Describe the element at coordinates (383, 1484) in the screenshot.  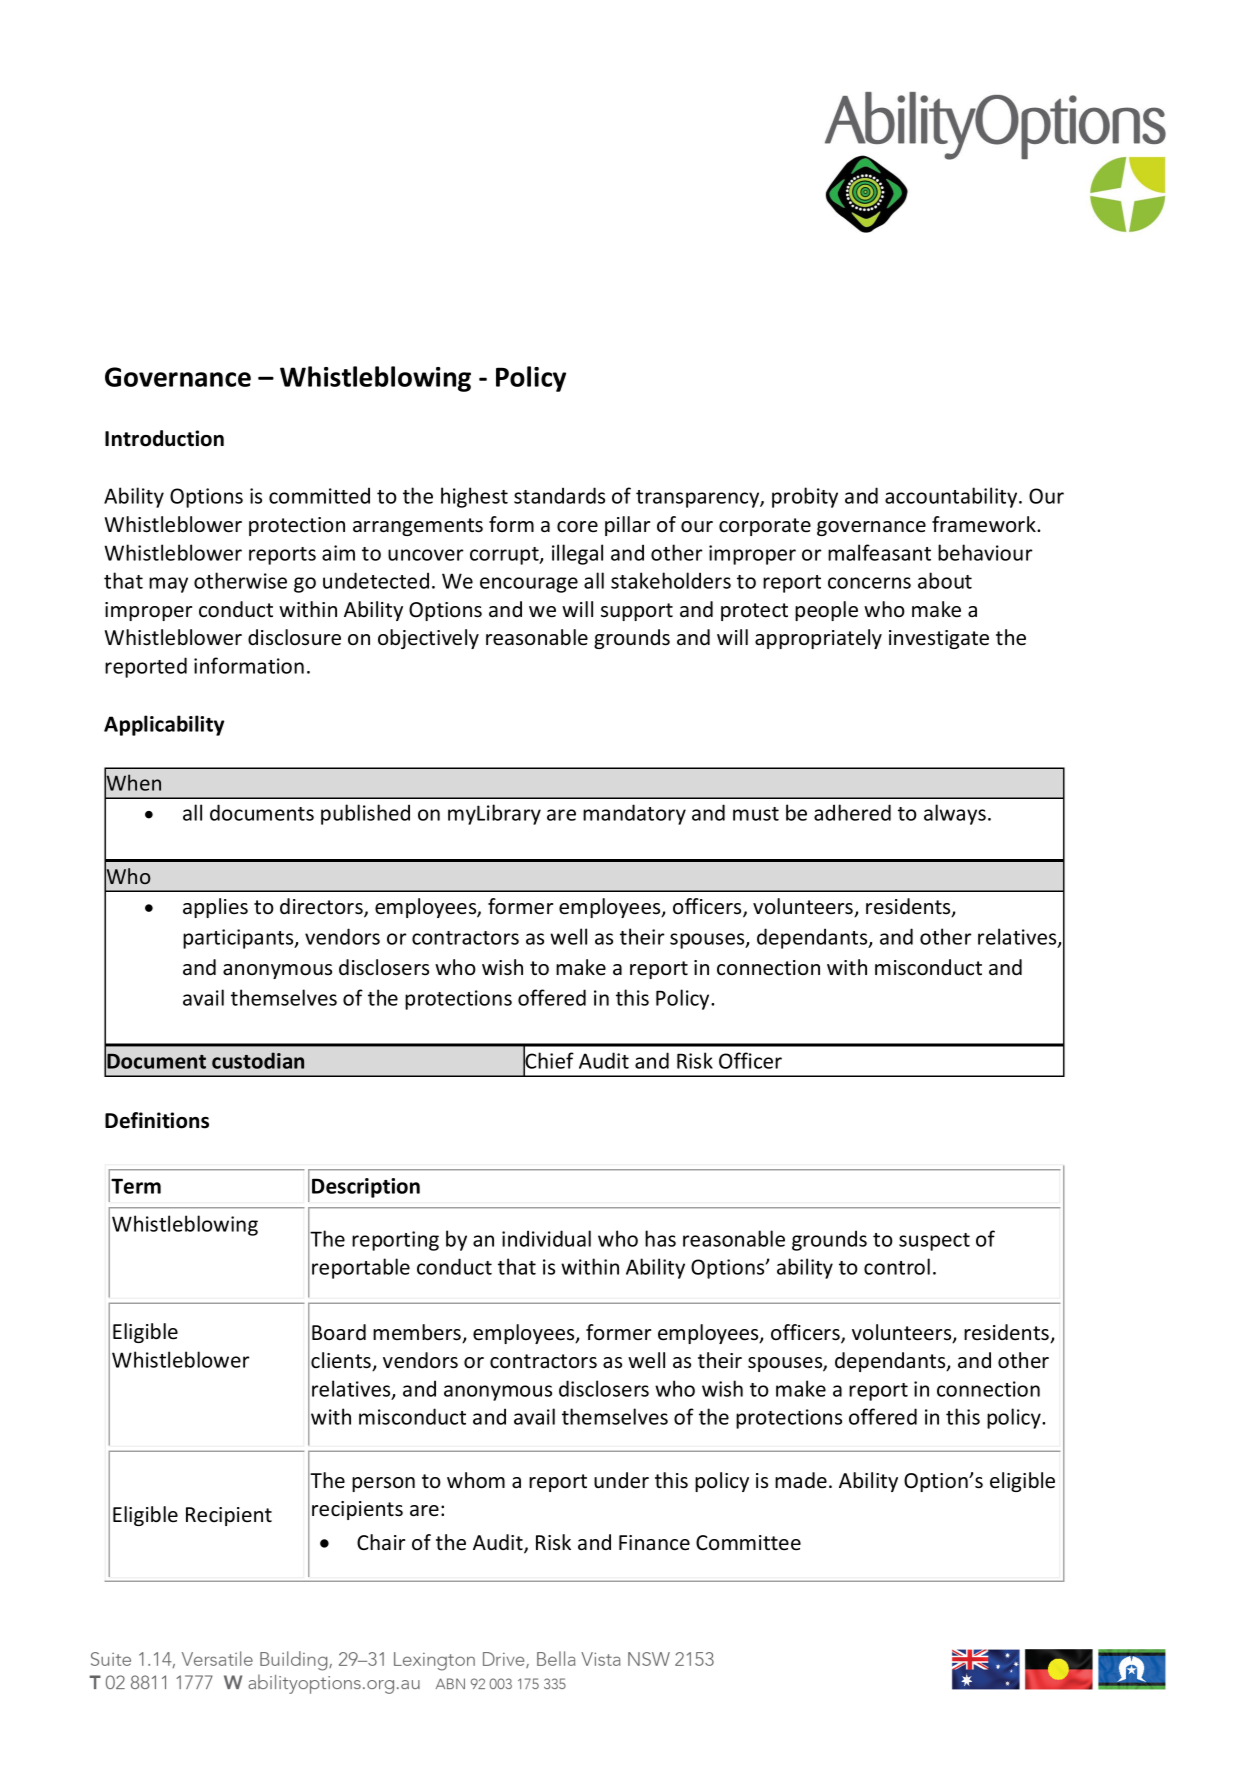
I see `person` at that location.
